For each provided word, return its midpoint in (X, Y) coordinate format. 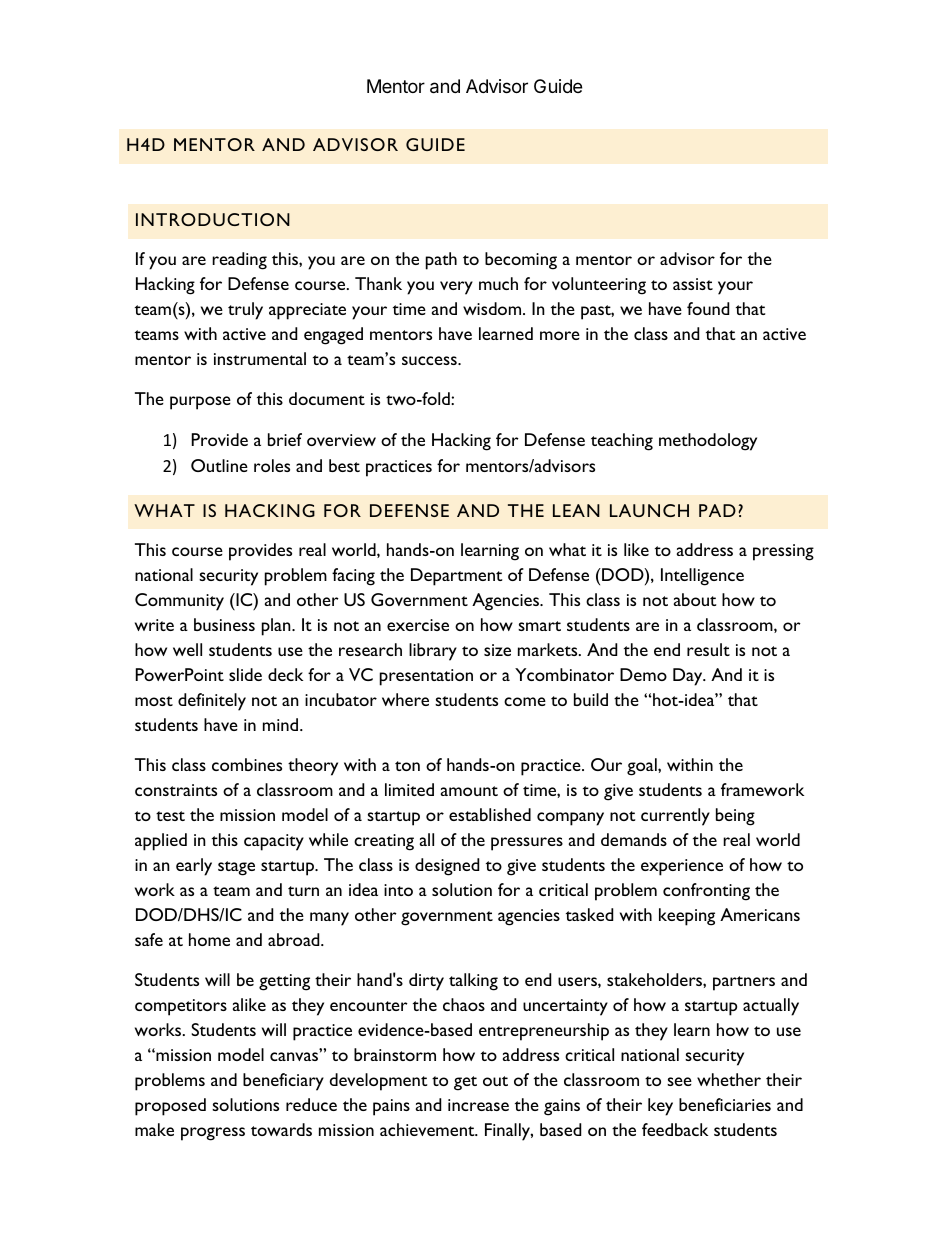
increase (478, 1105)
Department (456, 577)
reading (239, 261)
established (490, 814)
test (170, 816)
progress (213, 1134)
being (735, 817)
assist (693, 284)
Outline (219, 465)
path (441, 261)
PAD (717, 510)
